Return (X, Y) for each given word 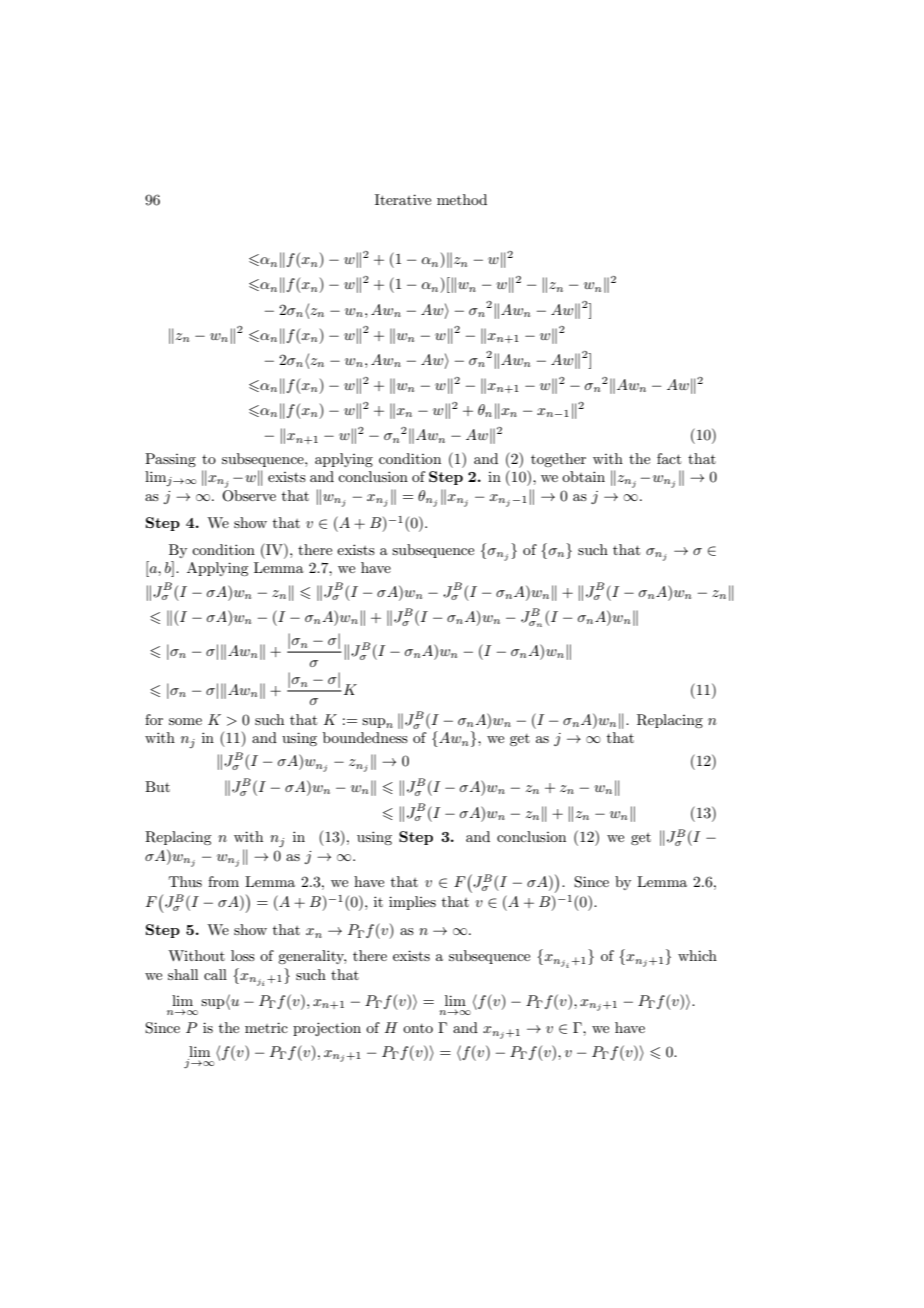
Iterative (403, 199)
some (185, 721)
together (558, 460)
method (462, 199)
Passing (170, 460)
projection (327, 1029)
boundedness (365, 737)
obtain (583, 476)
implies (412, 903)
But (157, 786)
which (697, 955)
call (215, 974)
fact (669, 458)
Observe (249, 494)
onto (418, 1028)
